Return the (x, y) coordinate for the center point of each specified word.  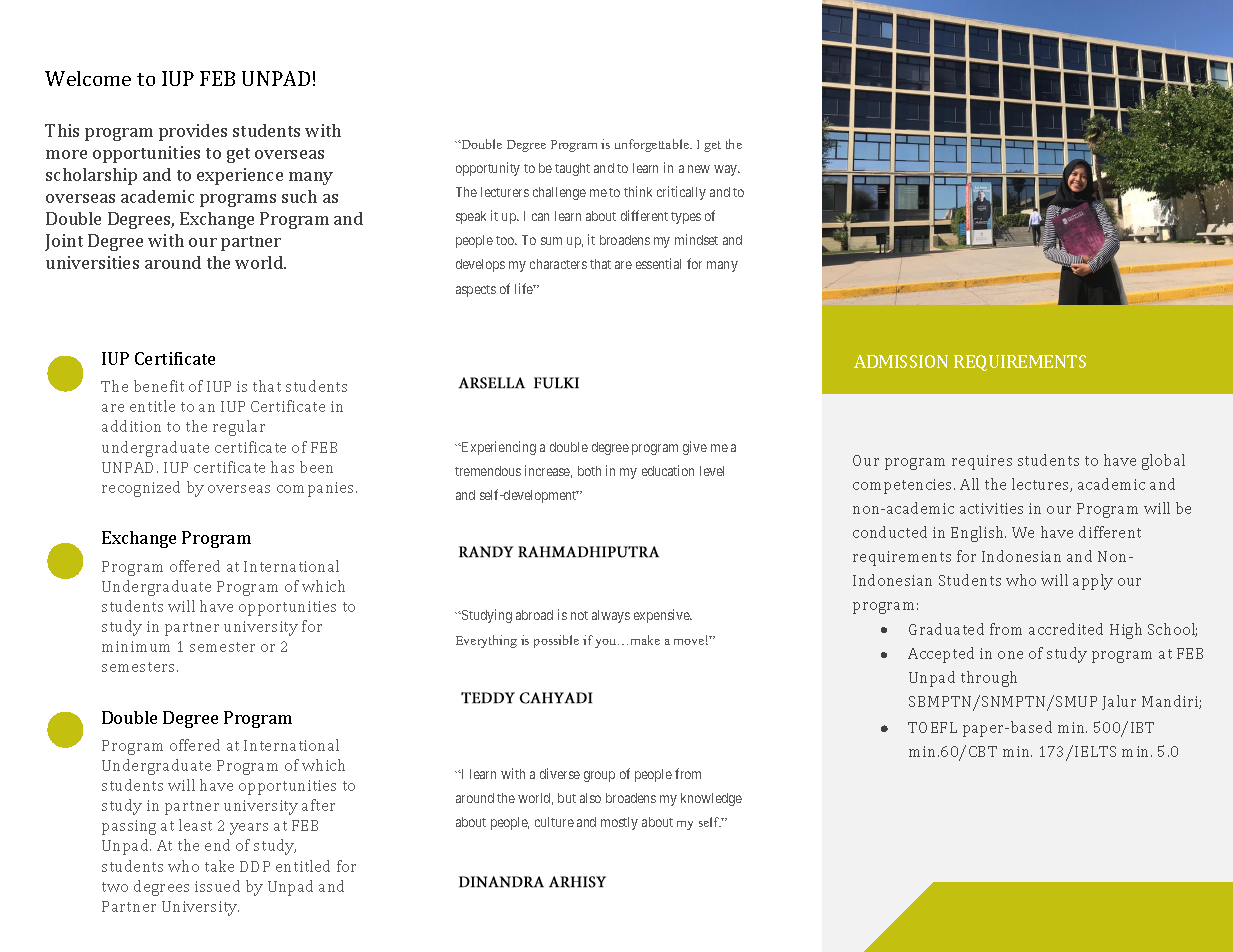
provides (193, 132)
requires (982, 462)
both (589, 471)
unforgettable (653, 145)
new (699, 169)
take (219, 866)
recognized (141, 489)
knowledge (711, 799)
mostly (619, 823)
